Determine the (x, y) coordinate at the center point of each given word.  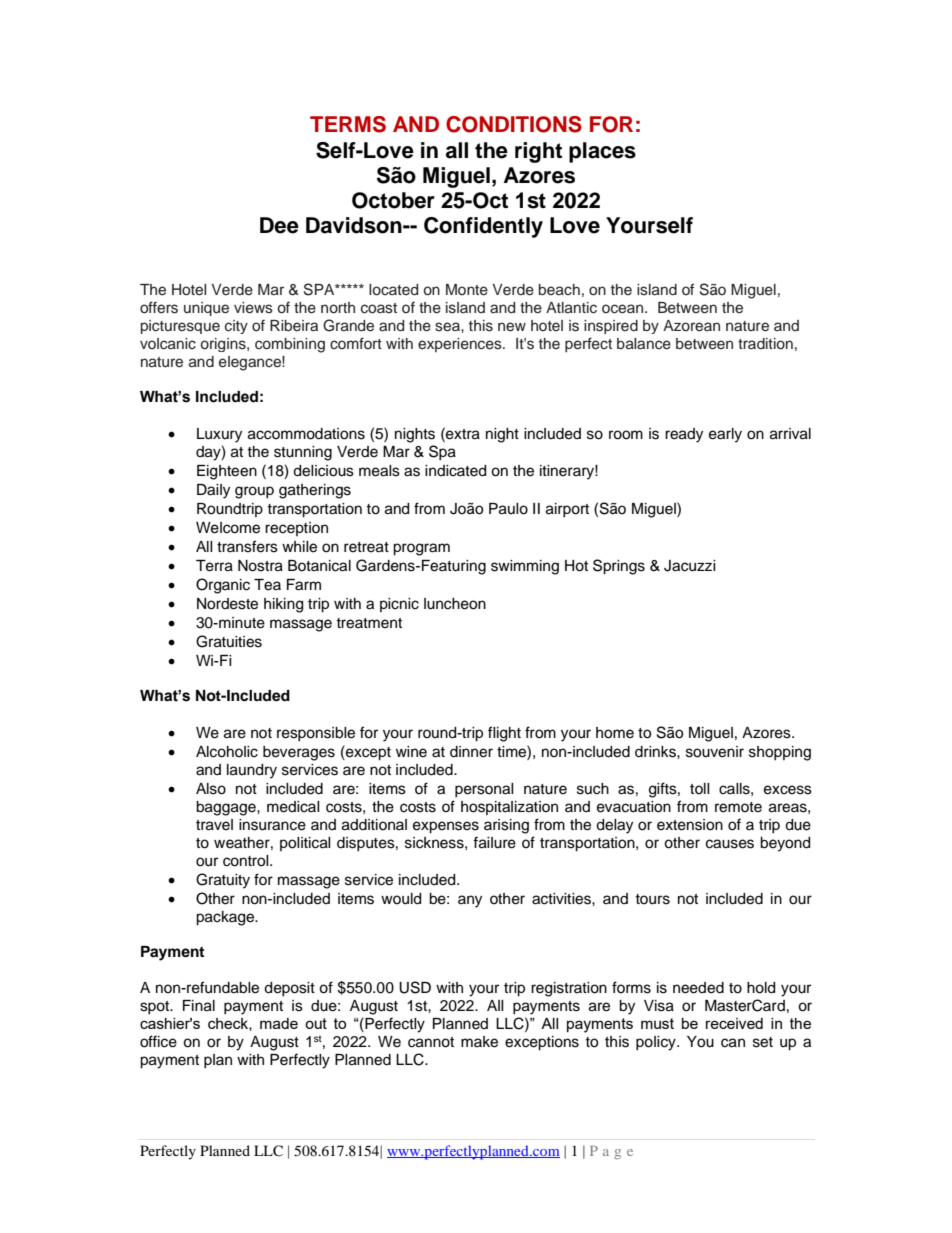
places (602, 152)
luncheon (455, 604)
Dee (279, 225)
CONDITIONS (514, 124)
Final (199, 1006)
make (479, 1042)
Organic (223, 586)
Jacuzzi (690, 566)
